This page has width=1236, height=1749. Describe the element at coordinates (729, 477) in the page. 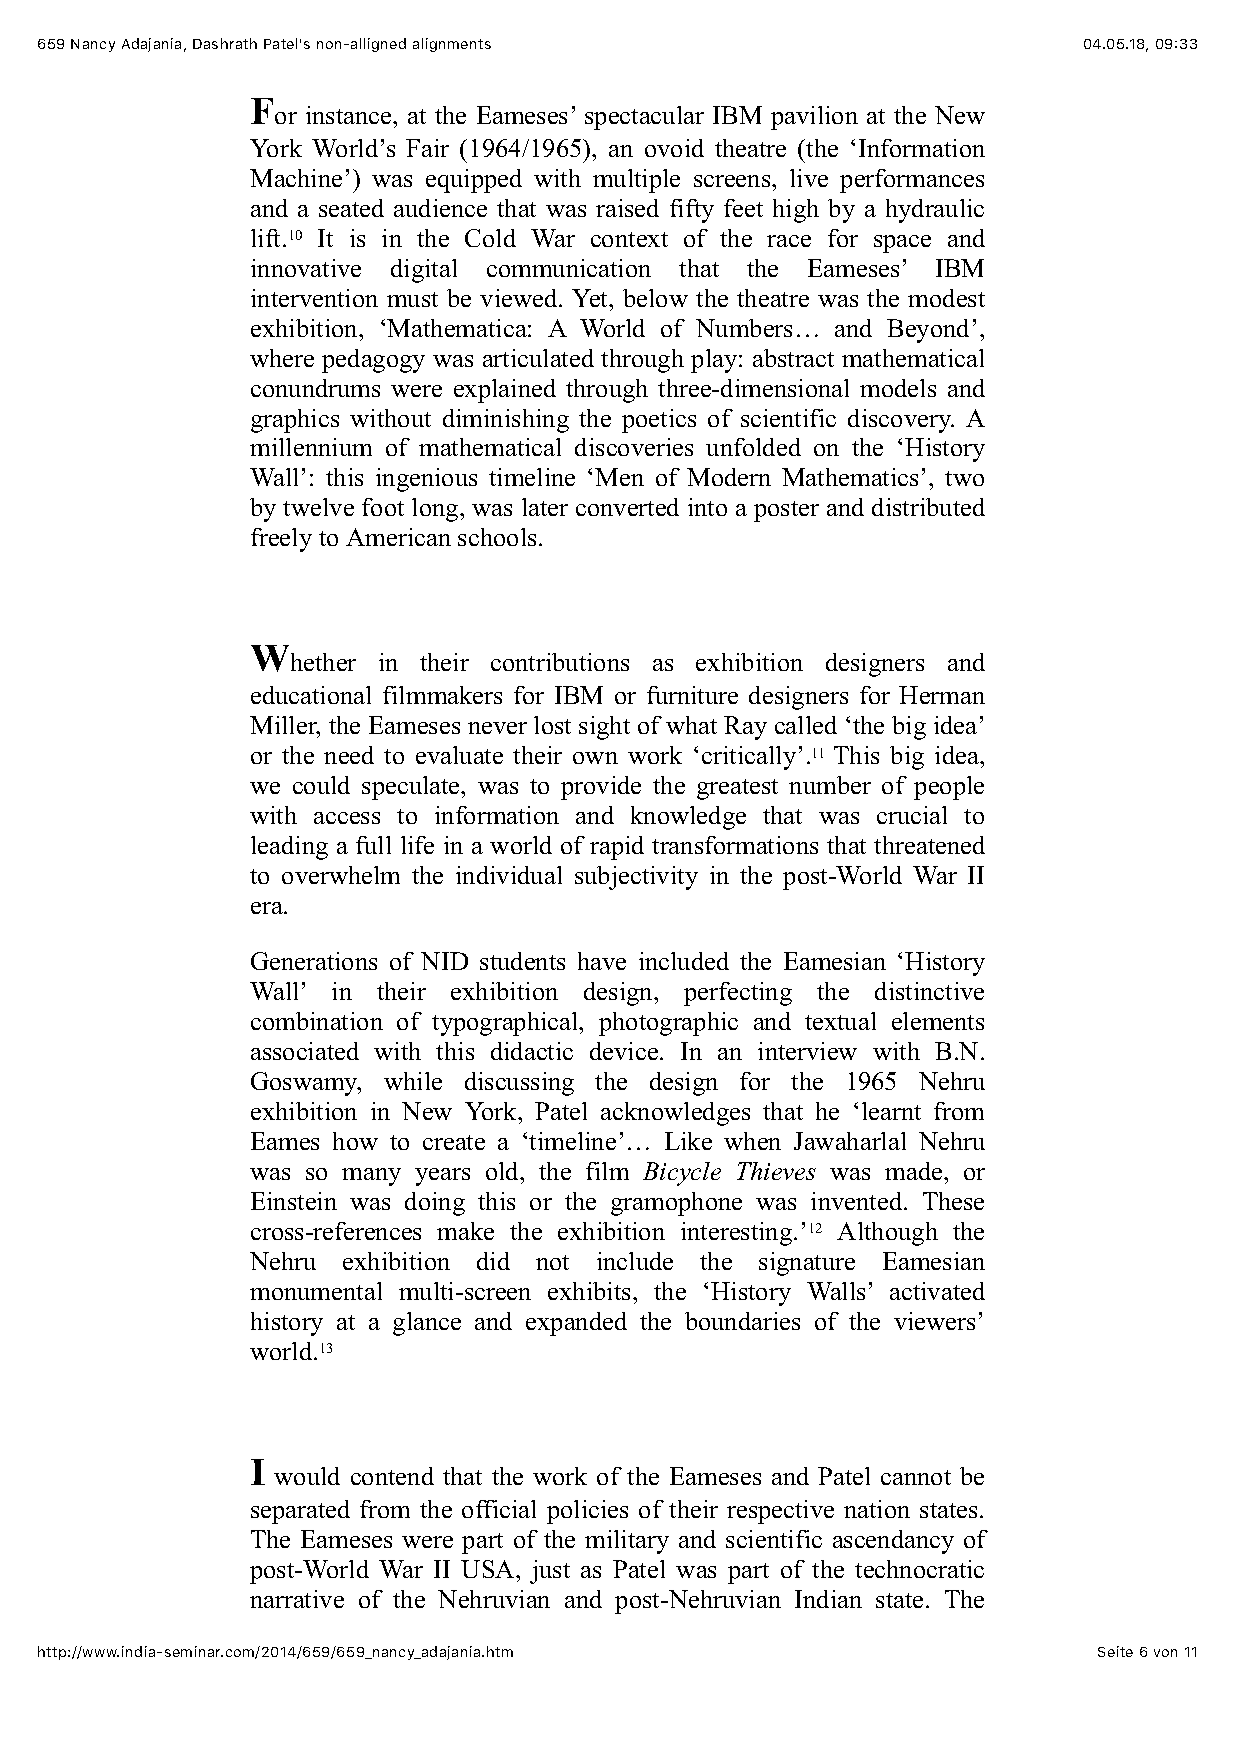

I see `Modern` at that location.
